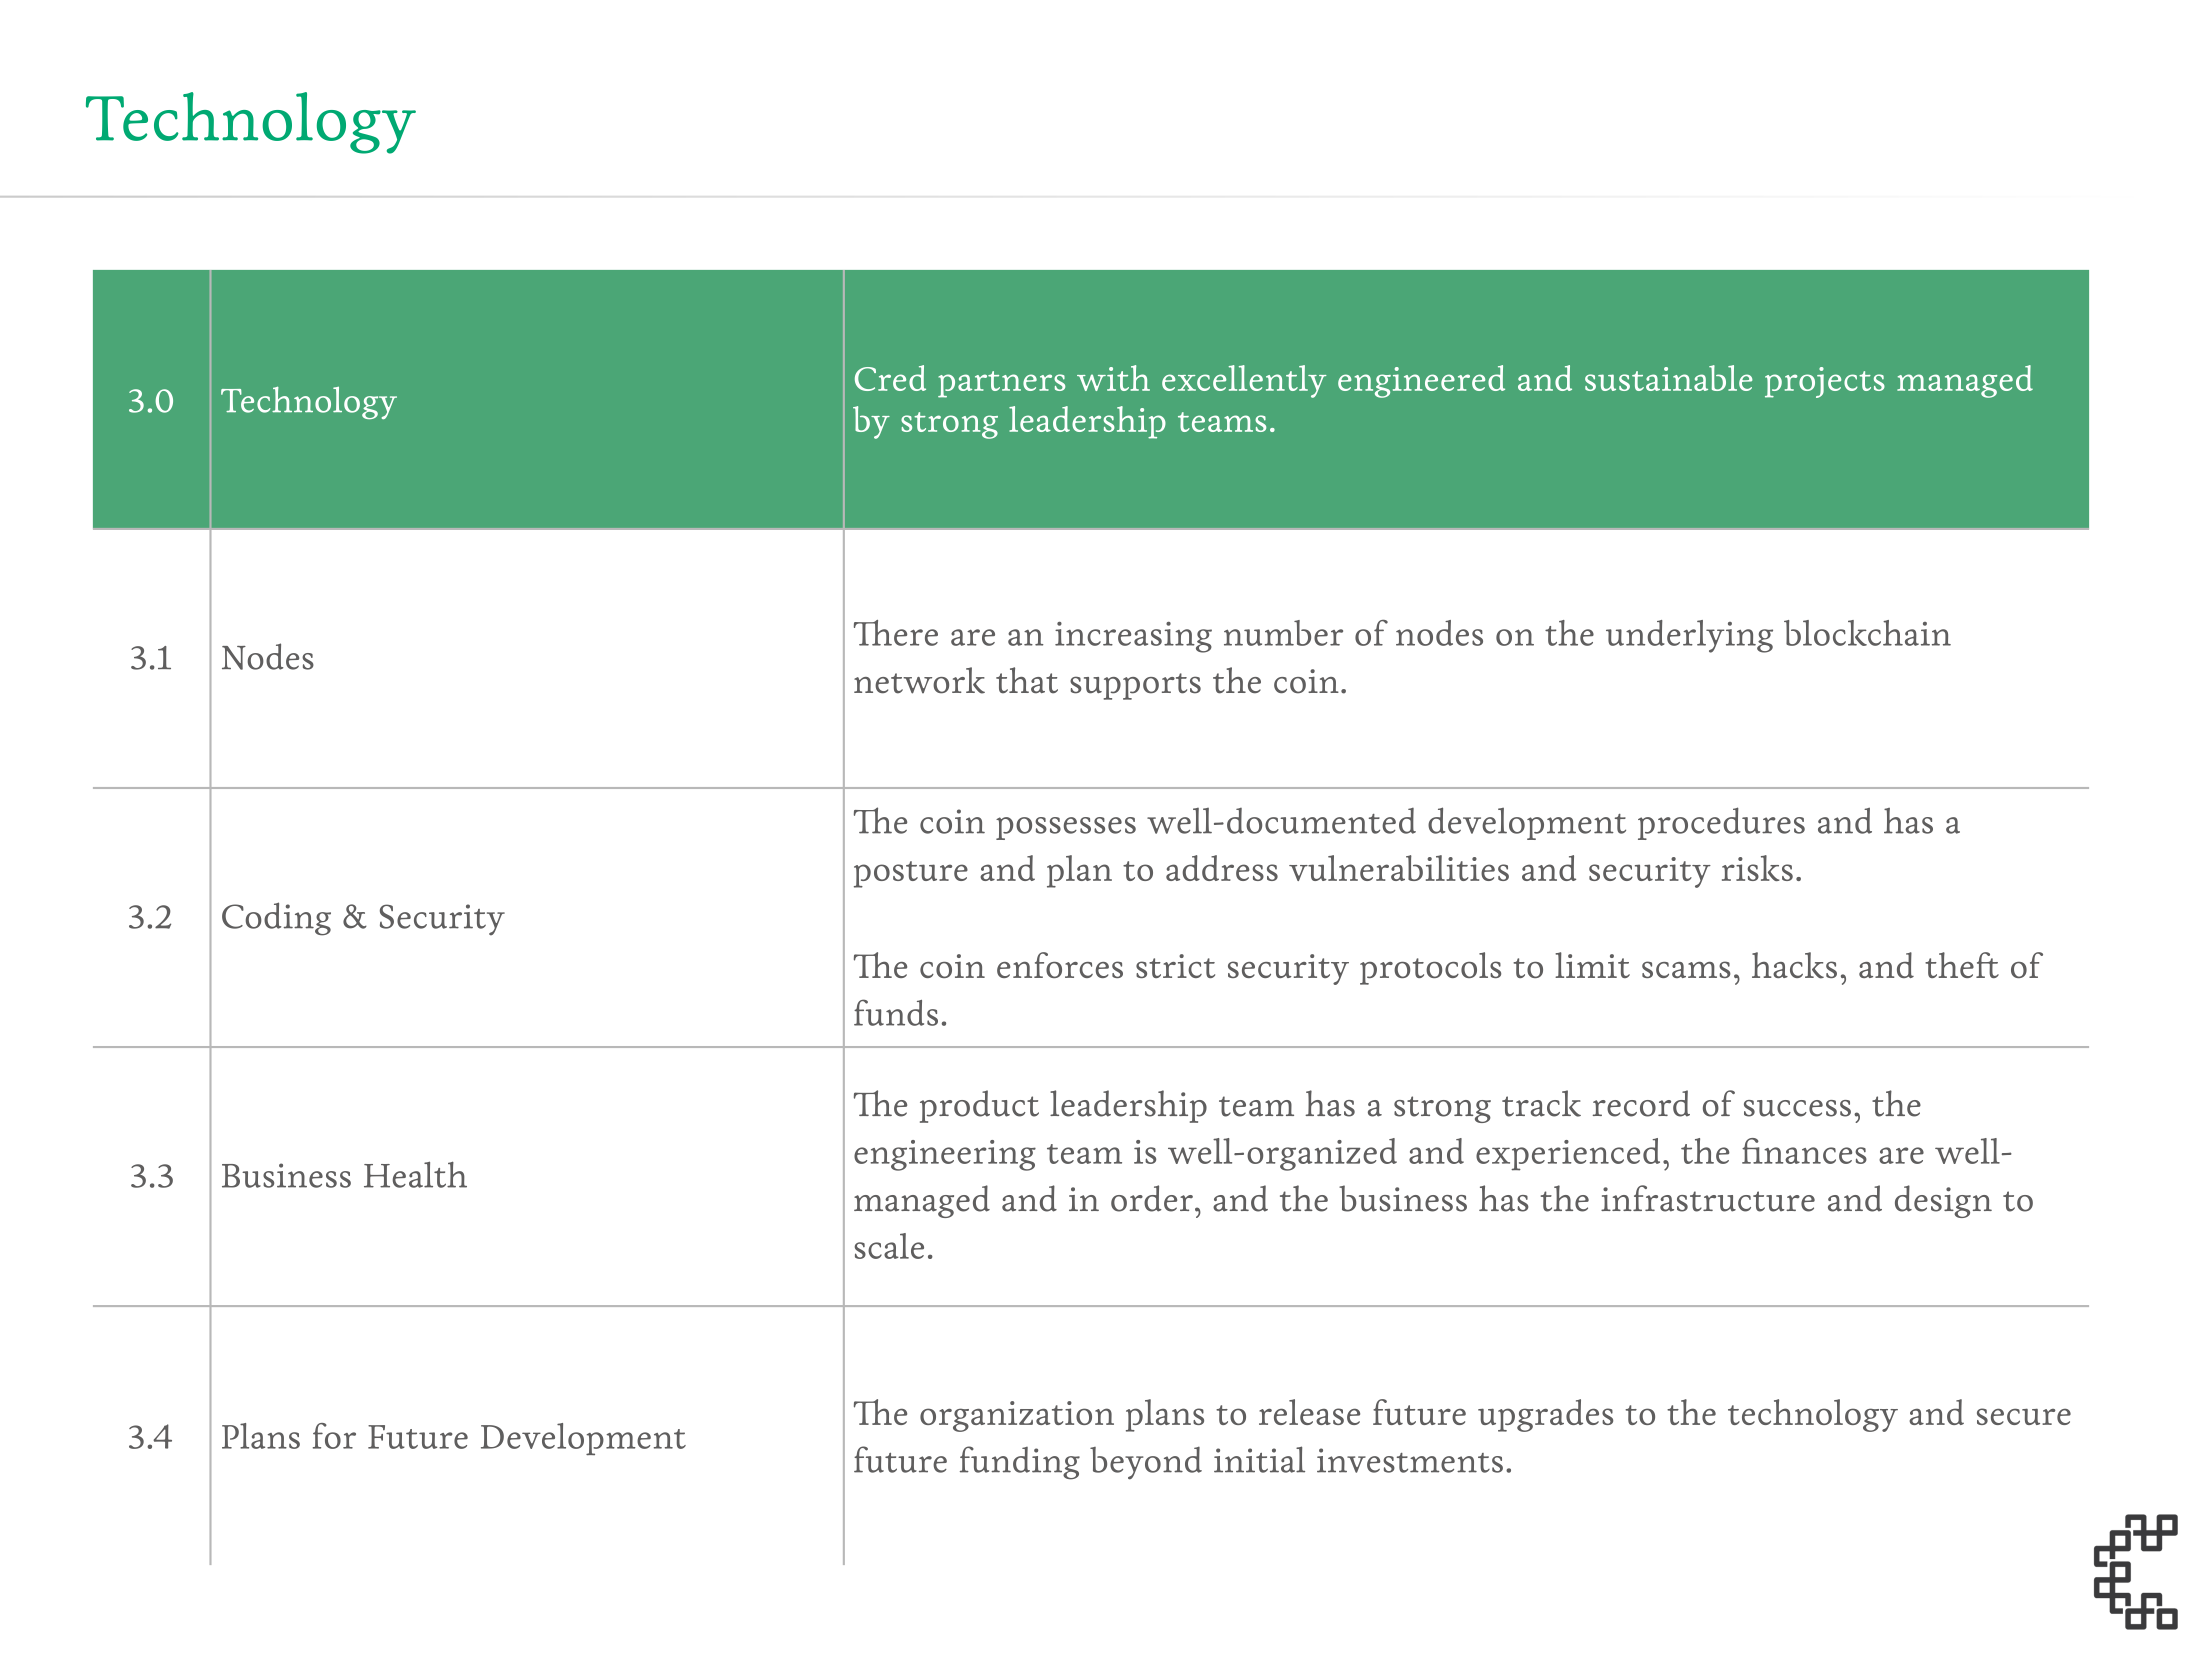 Image resolution: width=2211 pixels, height=1658 pixels. Describe the element at coordinates (1804, 1151) in the screenshot. I see `finances` at that location.
